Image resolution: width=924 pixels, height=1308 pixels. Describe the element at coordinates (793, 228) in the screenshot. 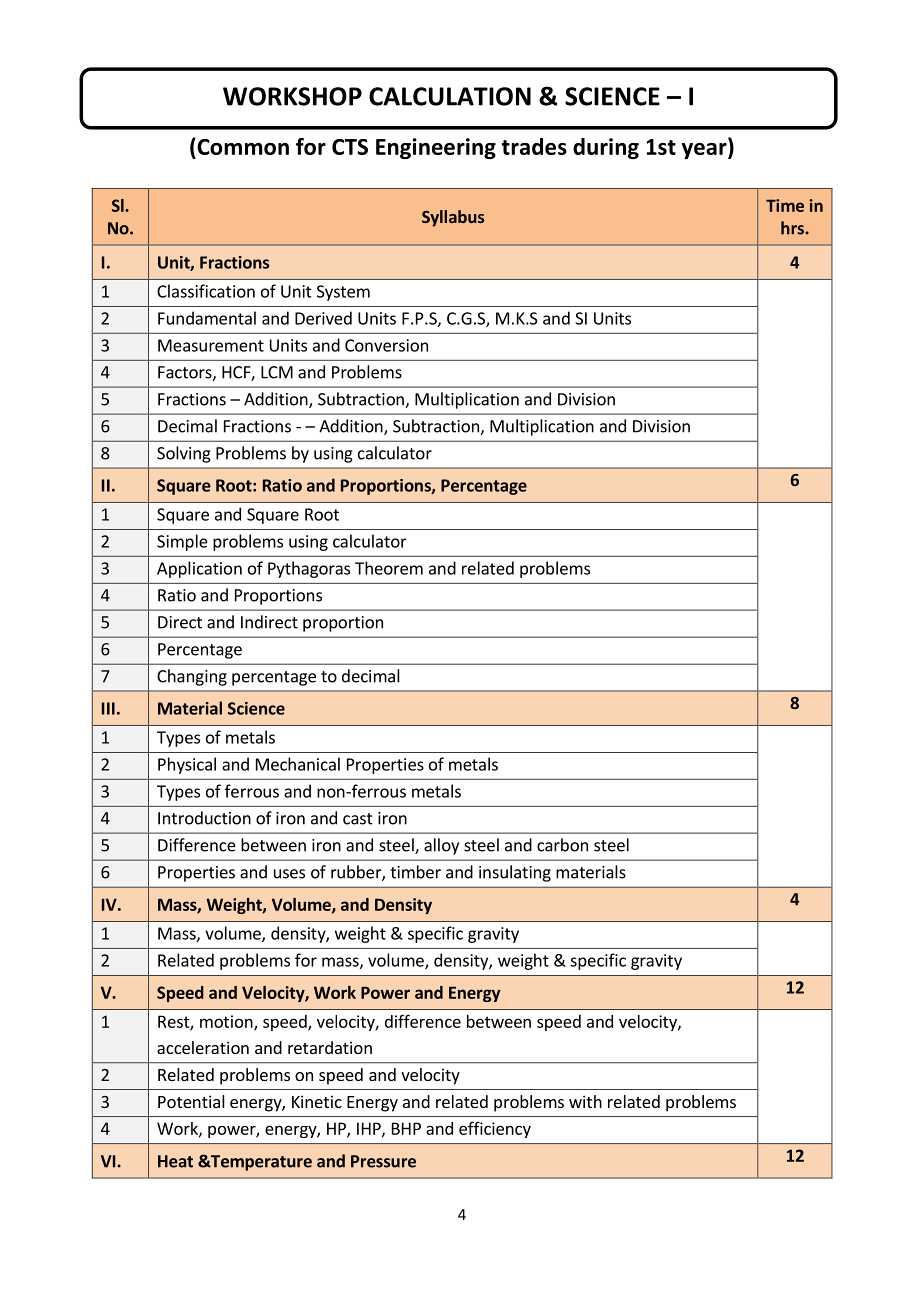

I see `hrs` at that location.
